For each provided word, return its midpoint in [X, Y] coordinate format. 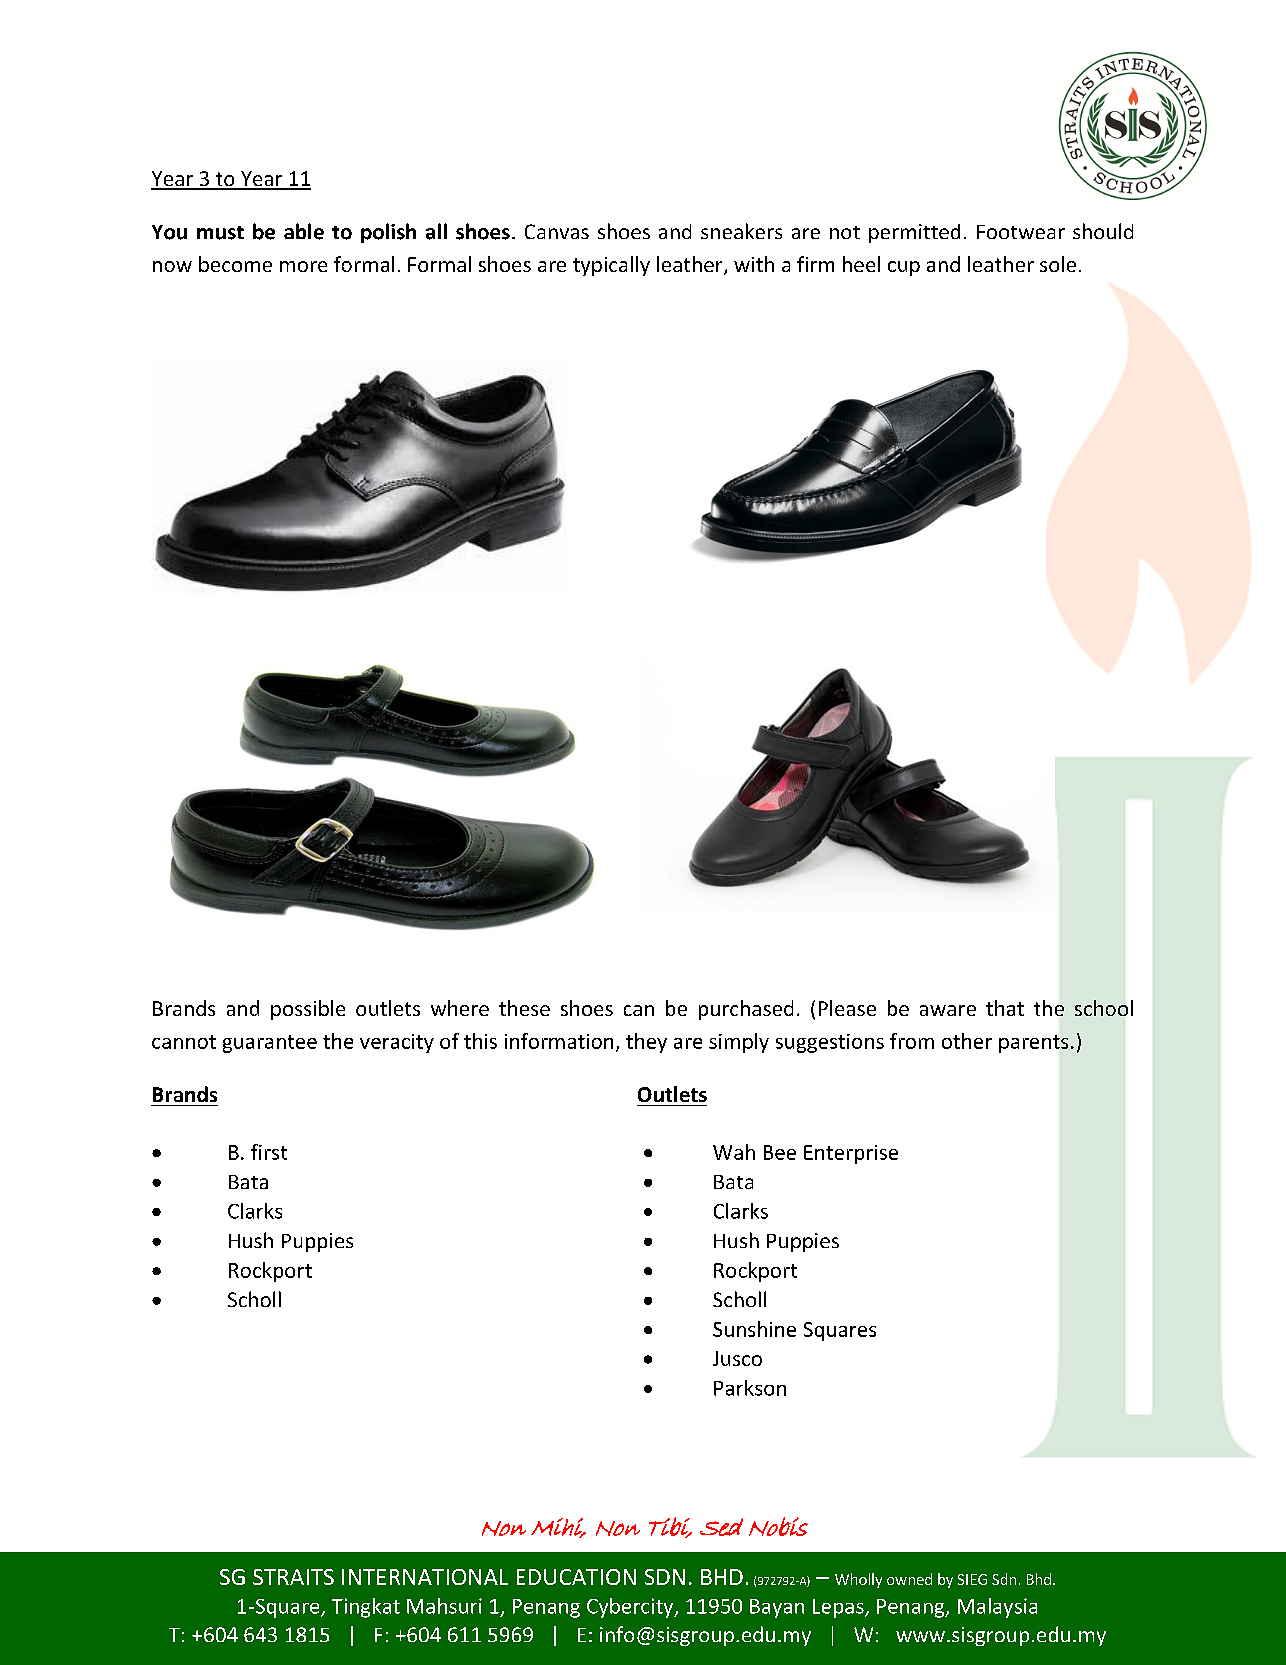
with [754, 264]
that [1005, 1008]
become [235, 264]
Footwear [1021, 232]
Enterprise [851, 1154]
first [269, 1152]
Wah [734, 1152]
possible [308, 1010]
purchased [746, 1010]
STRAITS [293, 1577]
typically [611, 266]
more [303, 266]
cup [904, 268]
